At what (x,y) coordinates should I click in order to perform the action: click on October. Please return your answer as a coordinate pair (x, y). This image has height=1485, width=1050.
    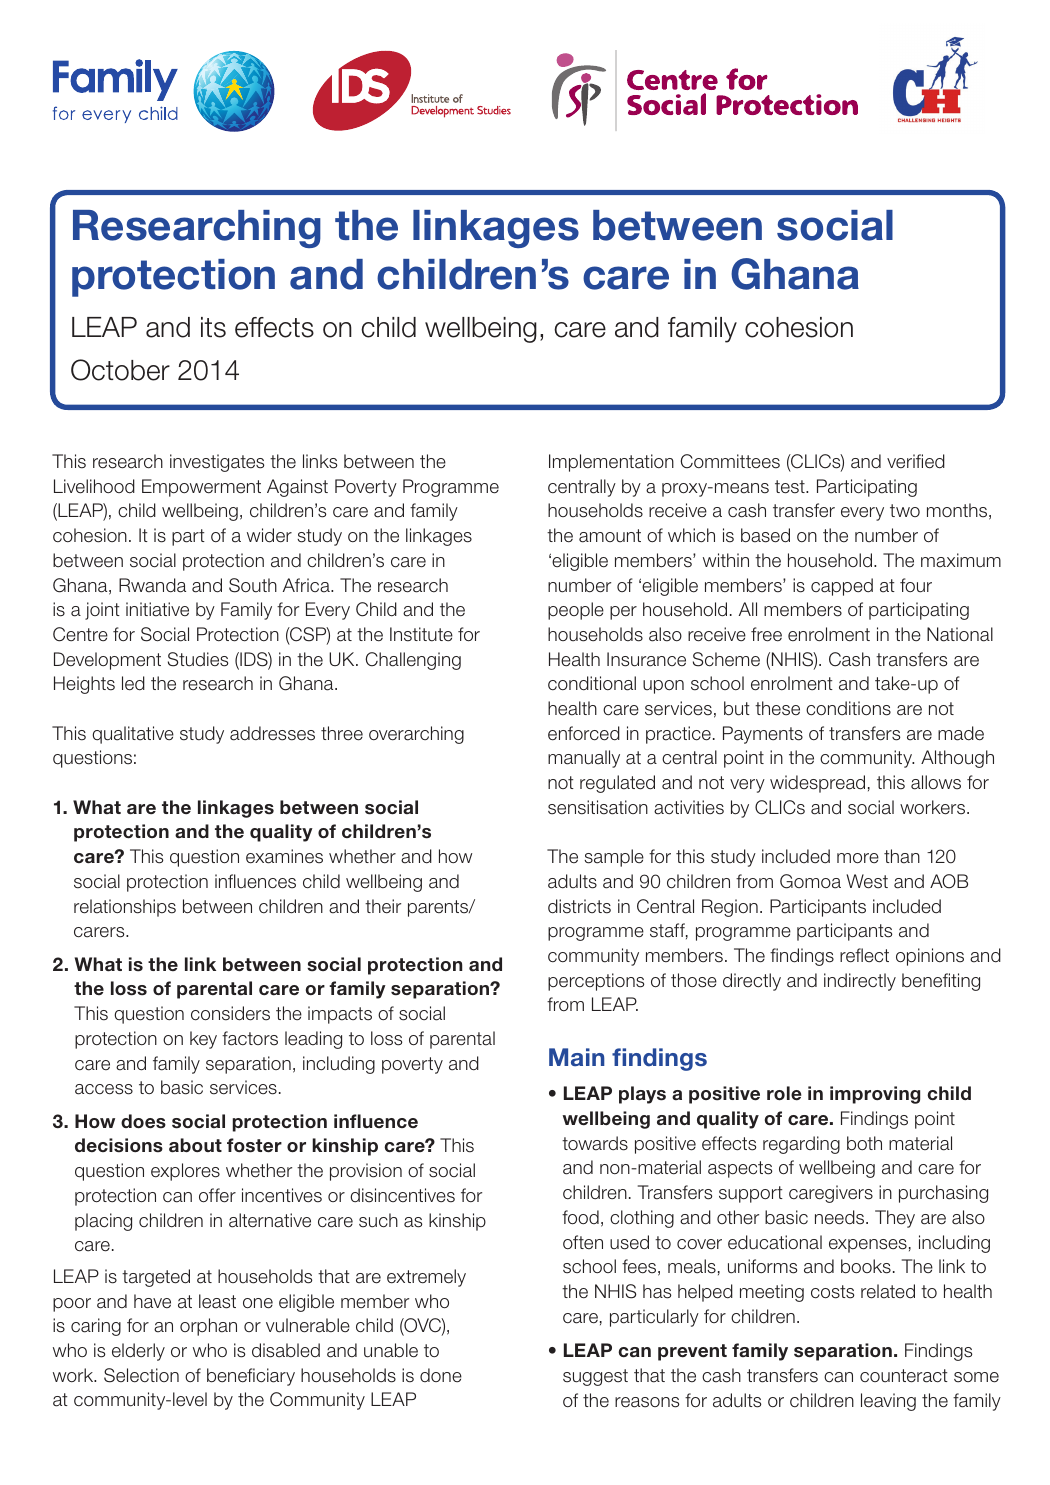
    Looking at the image, I should click on (120, 370).
